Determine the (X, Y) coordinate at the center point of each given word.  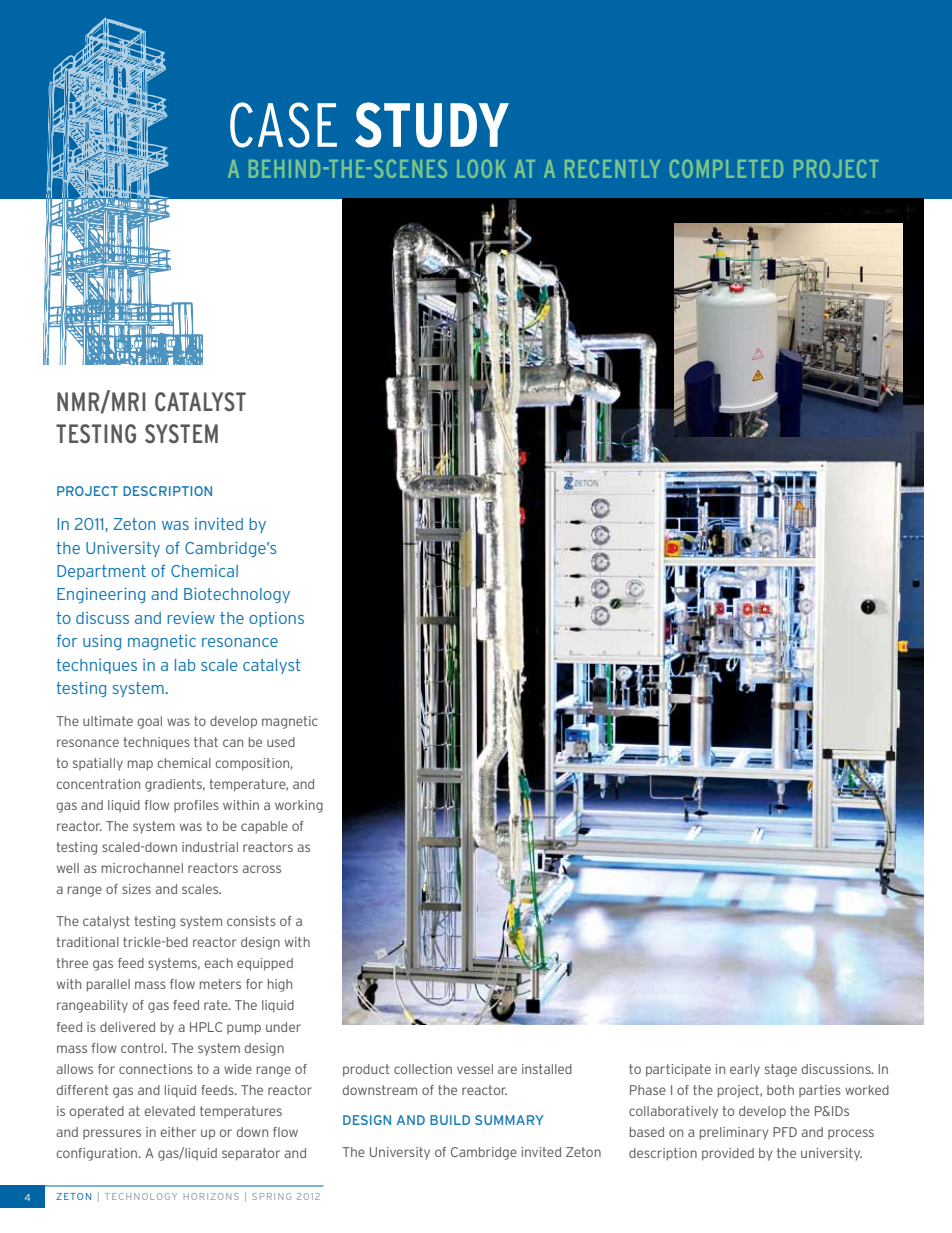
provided (728, 1154)
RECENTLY (612, 168)
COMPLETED (726, 168)
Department (101, 572)
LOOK (481, 168)
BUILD (450, 1120)
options (276, 619)
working (299, 806)
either (178, 1132)
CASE (283, 125)
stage (781, 1070)
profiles (196, 806)
